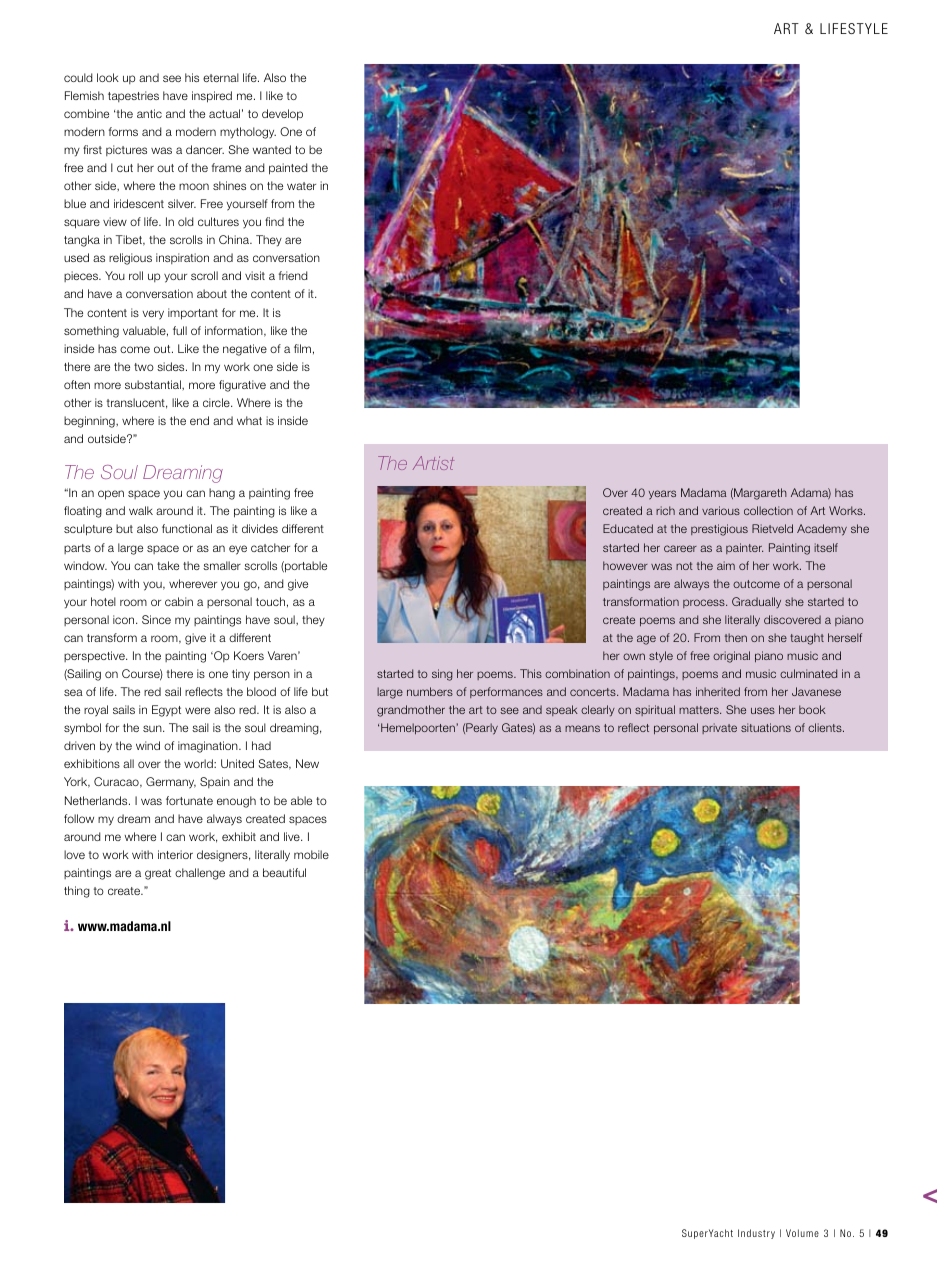  Describe the element at coordinates (222, 494) in the page. I see `hang` at that location.
